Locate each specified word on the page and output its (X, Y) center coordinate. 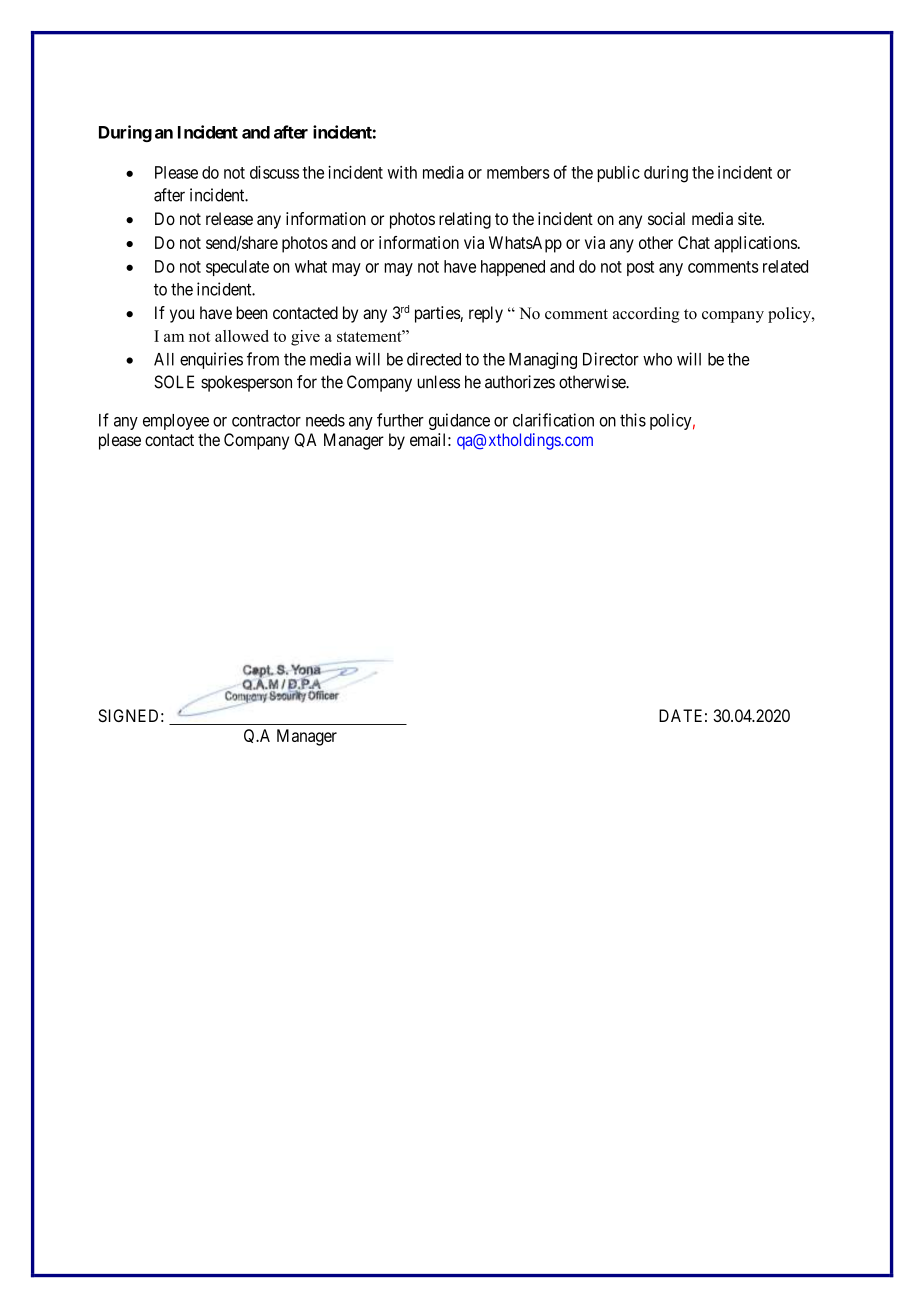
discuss (274, 172)
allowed (242, 336)
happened (513, 268)
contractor (266, 420)
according (646, 315)
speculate (237, 268)
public (618, 174)
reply (486, 314)
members (518, 172)
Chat (694, 242)
